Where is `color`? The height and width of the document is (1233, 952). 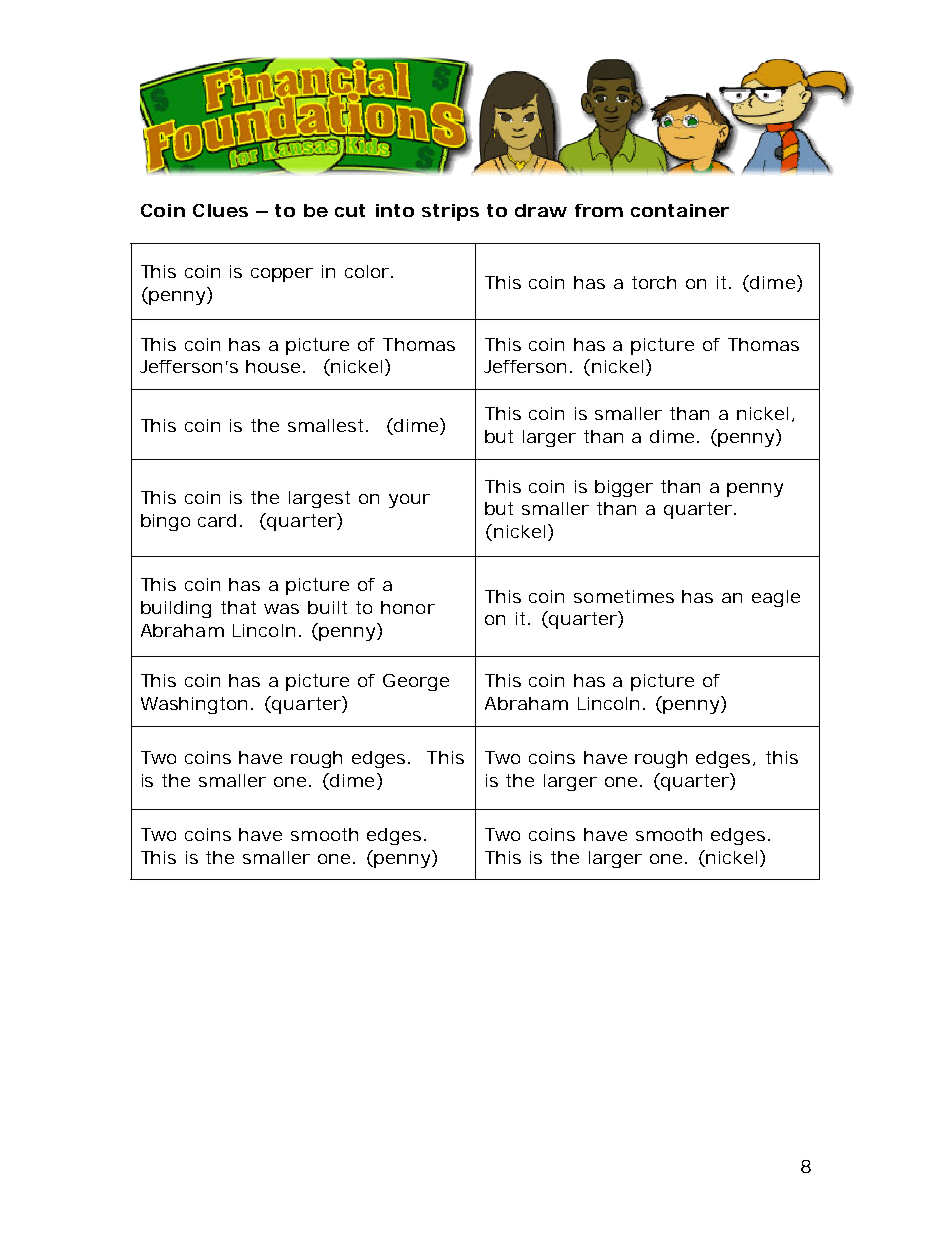
color is located at coordinates (367, 271).
